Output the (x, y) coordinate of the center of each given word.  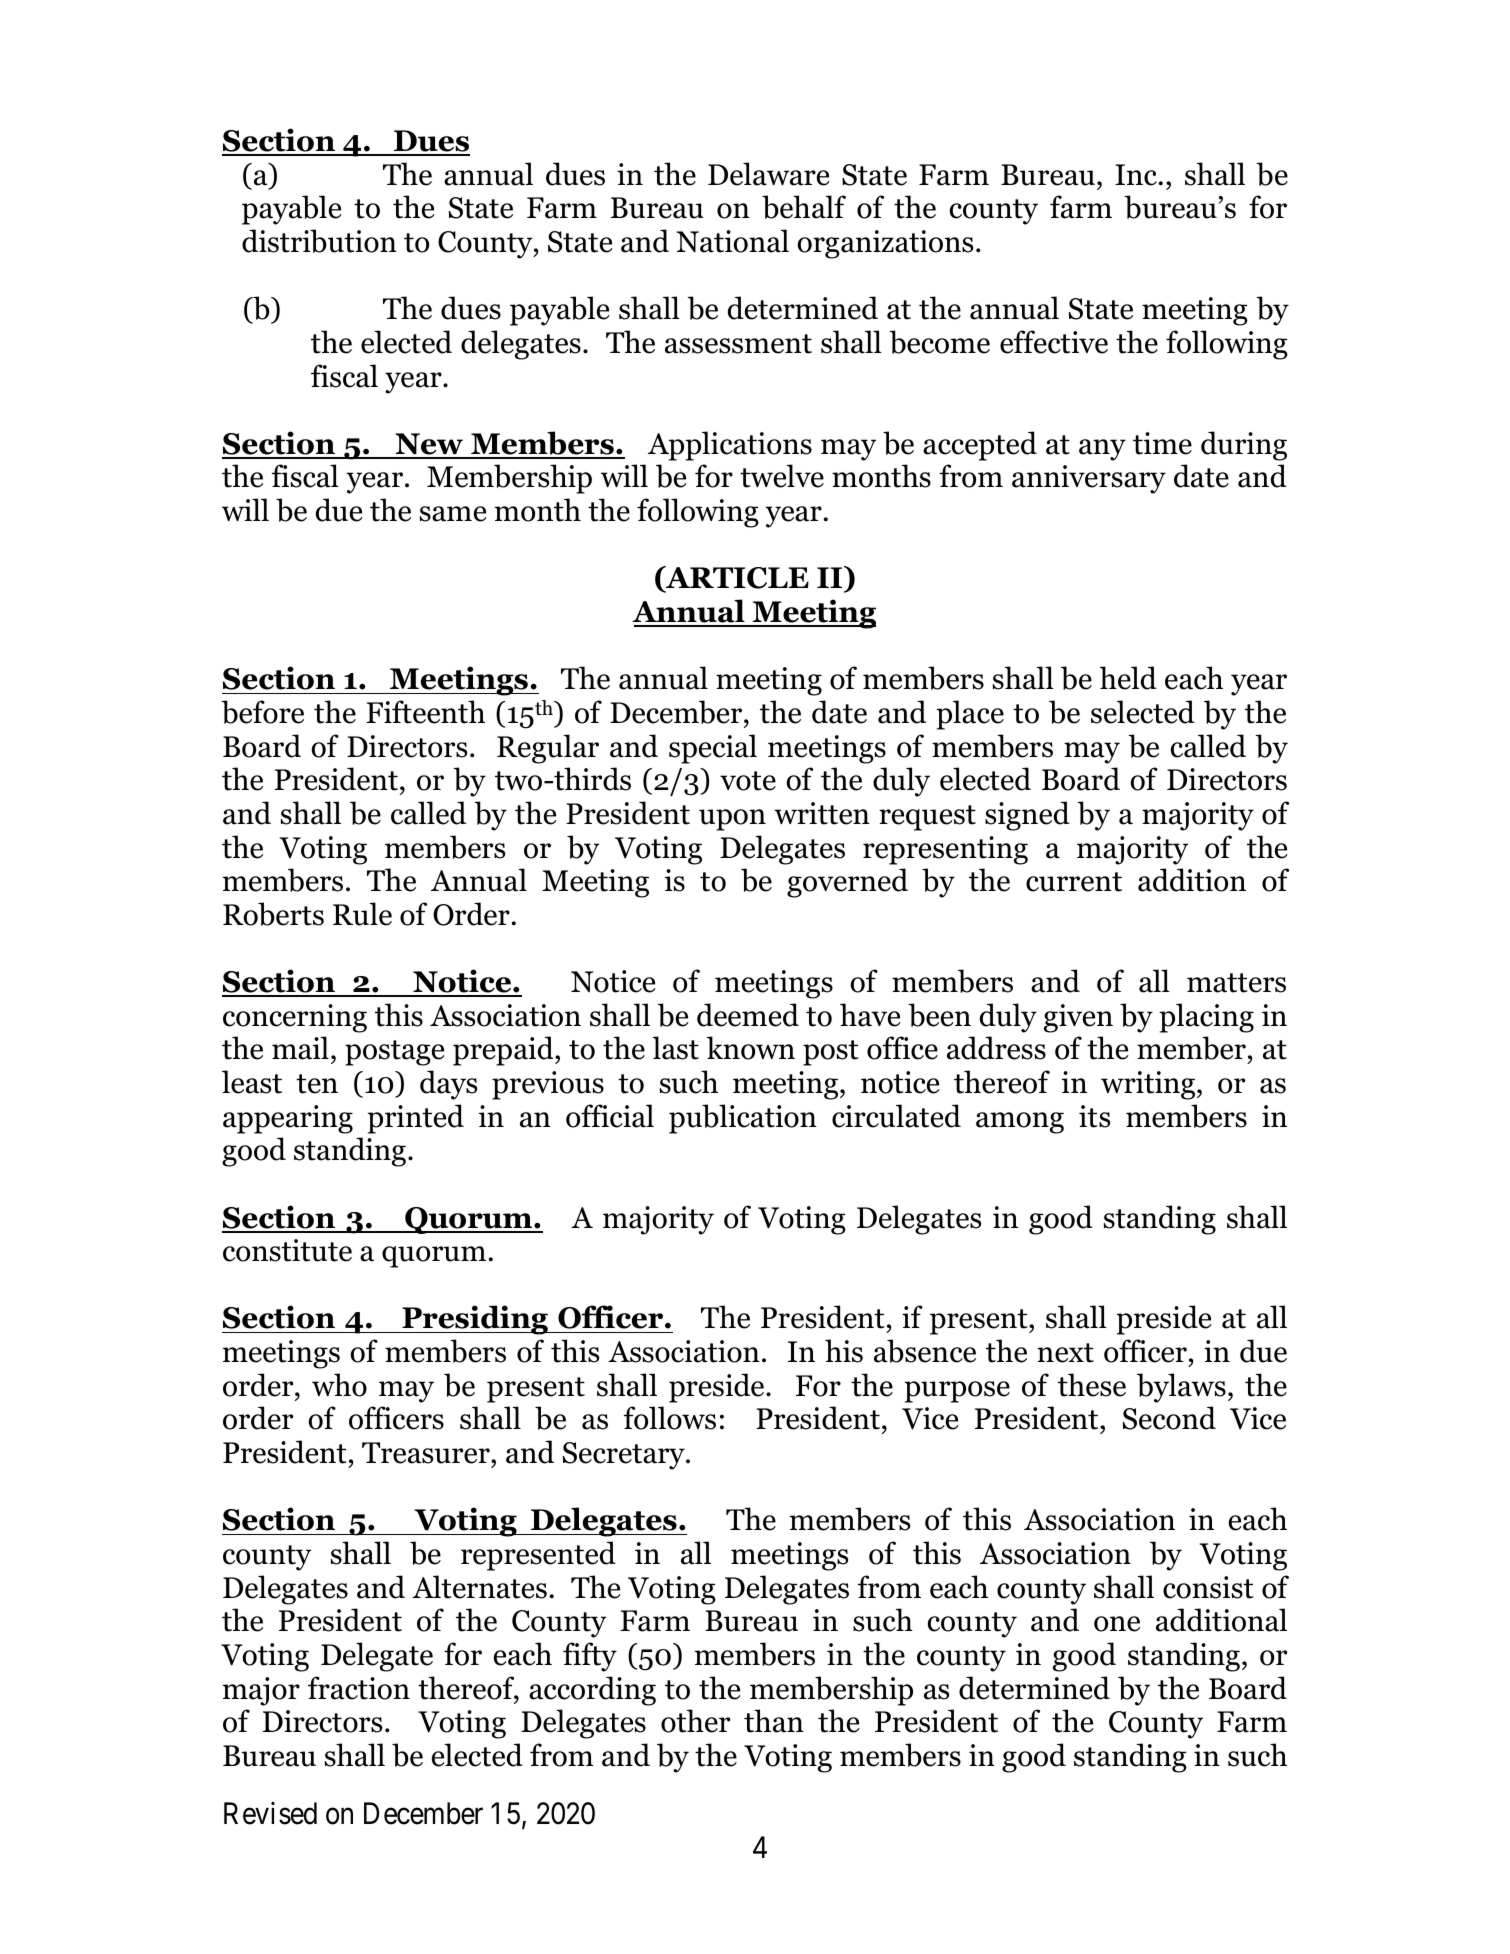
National (732, 241)
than (774, 1721)
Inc (1137, 175)
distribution (319, 241)
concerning (295, 1018)
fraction (359, 1688)
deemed (748, 1015)
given (1078, 1018)
